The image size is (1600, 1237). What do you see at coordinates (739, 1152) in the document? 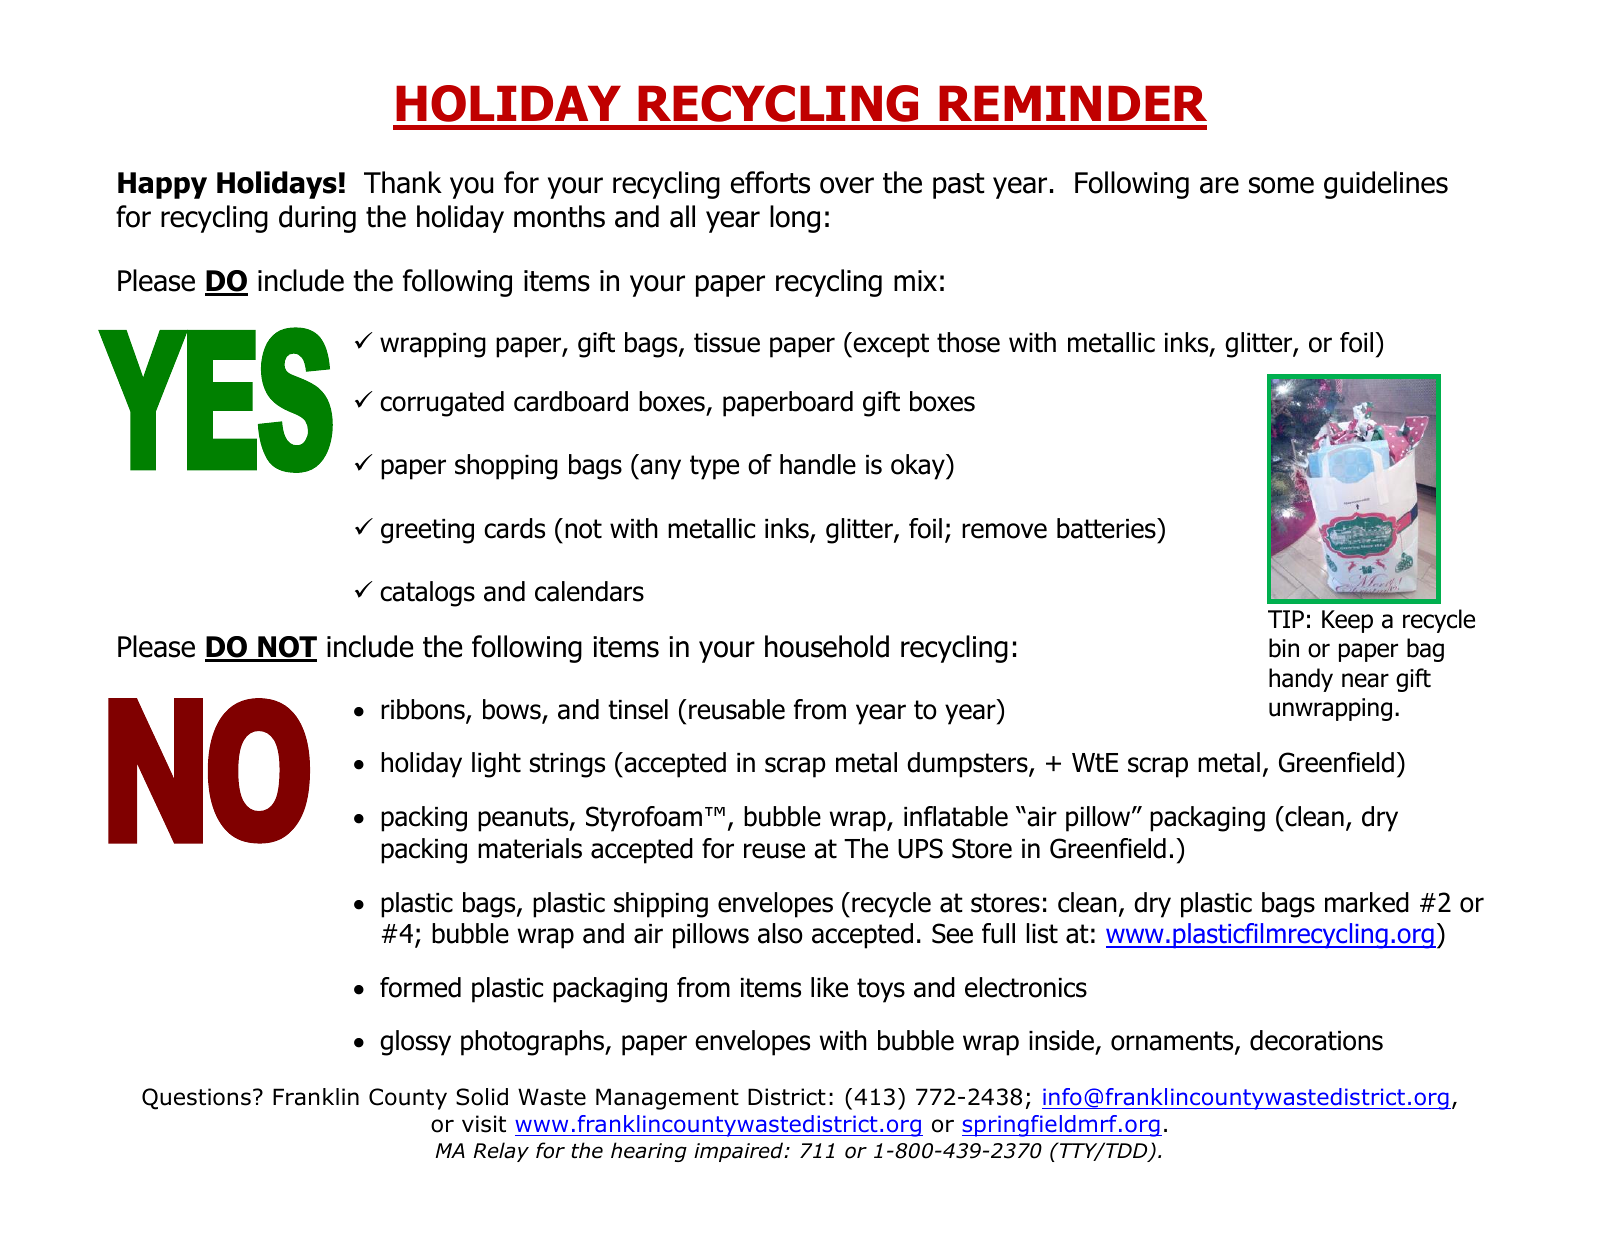
I see `impaired` at bounding box center [739, 1152].
